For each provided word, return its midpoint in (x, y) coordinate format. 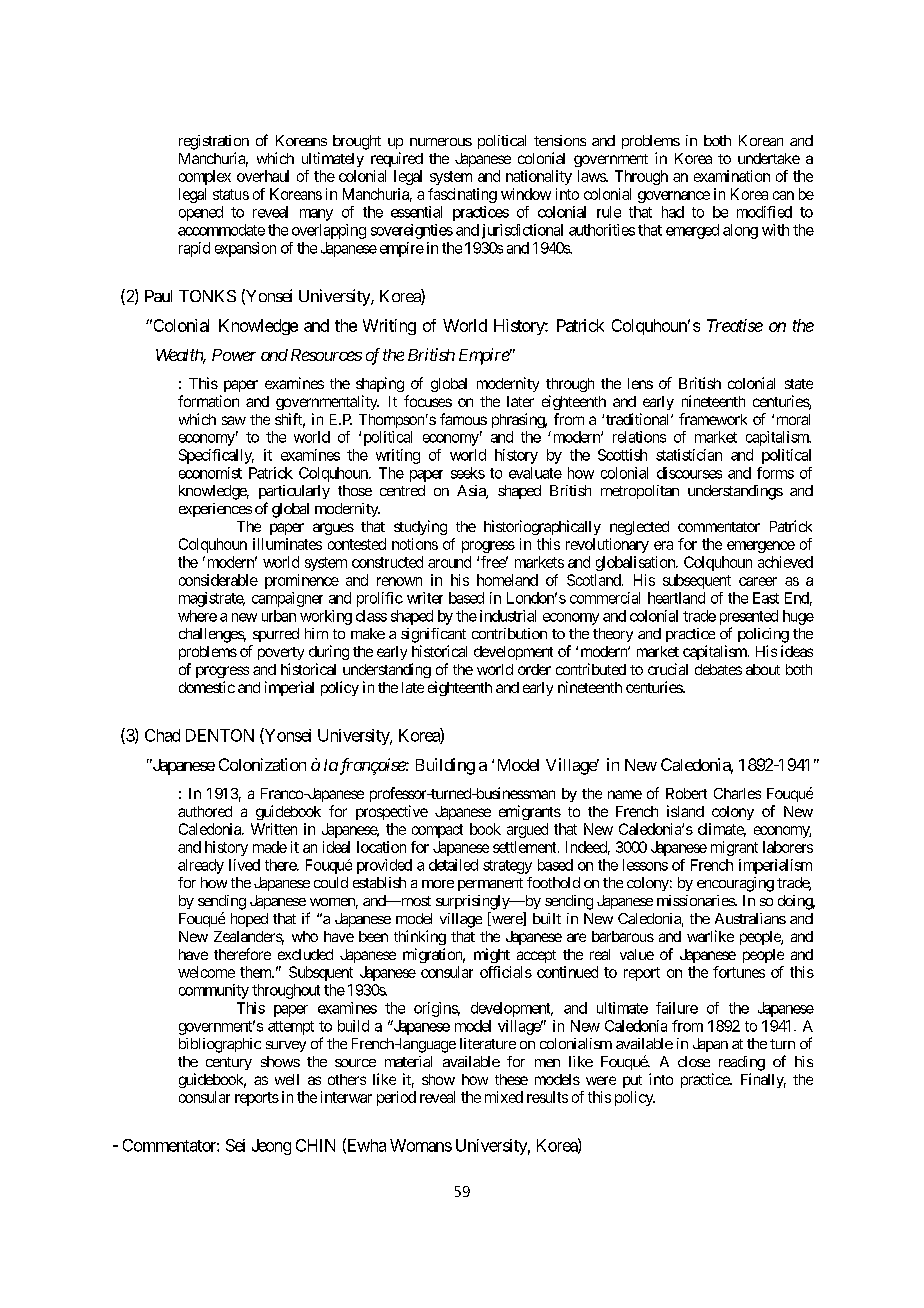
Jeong (271, 1147)
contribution (509, 633)
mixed (504, 1097)
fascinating (462, 195)
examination (732, 176)
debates (718, 669)
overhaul (263, 176)
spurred (276, 635)
